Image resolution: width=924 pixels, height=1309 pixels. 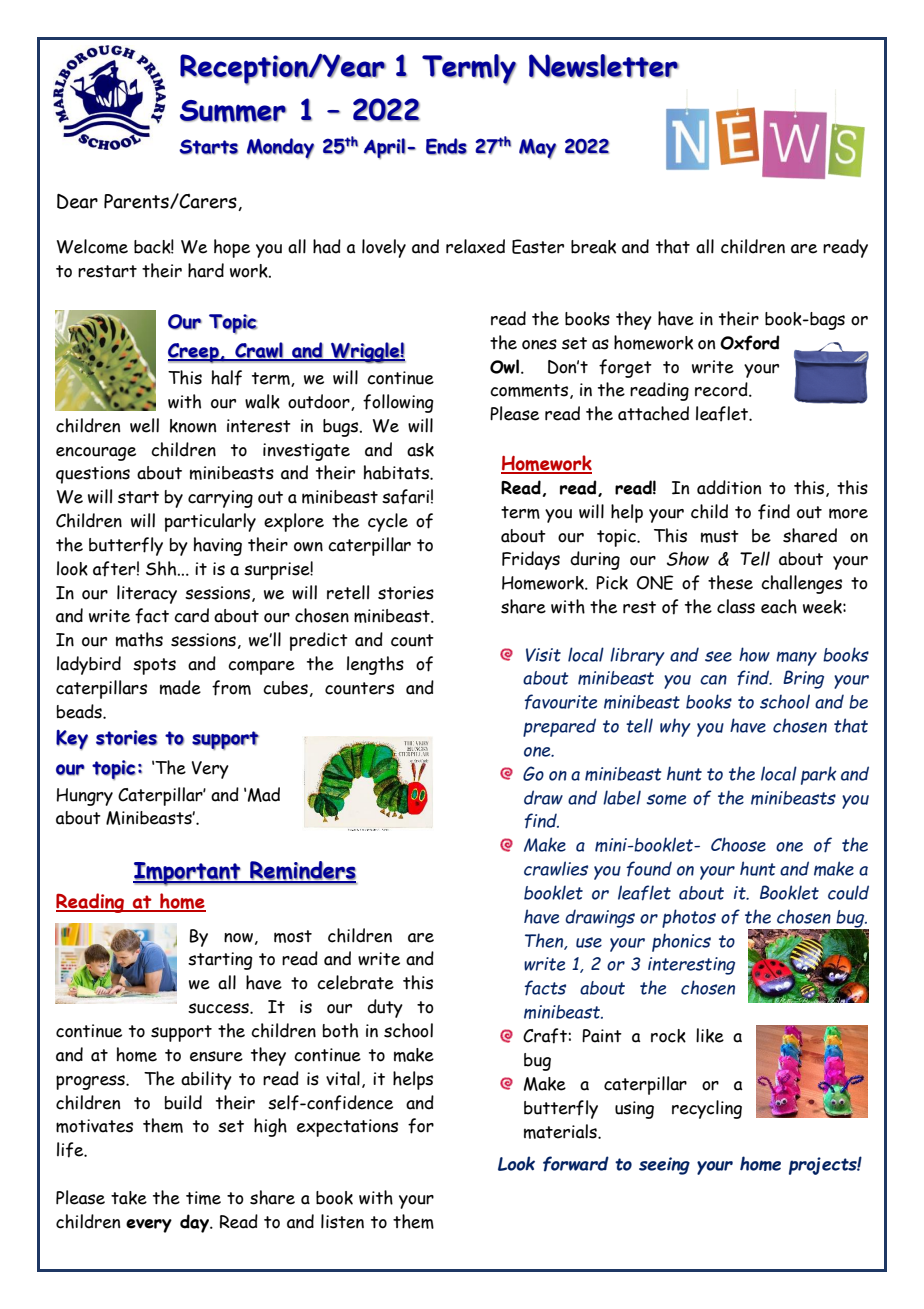 What do you see at coordinates (538, 149) in the screenshot?
I see `May` at bounding box center [538, 149].
